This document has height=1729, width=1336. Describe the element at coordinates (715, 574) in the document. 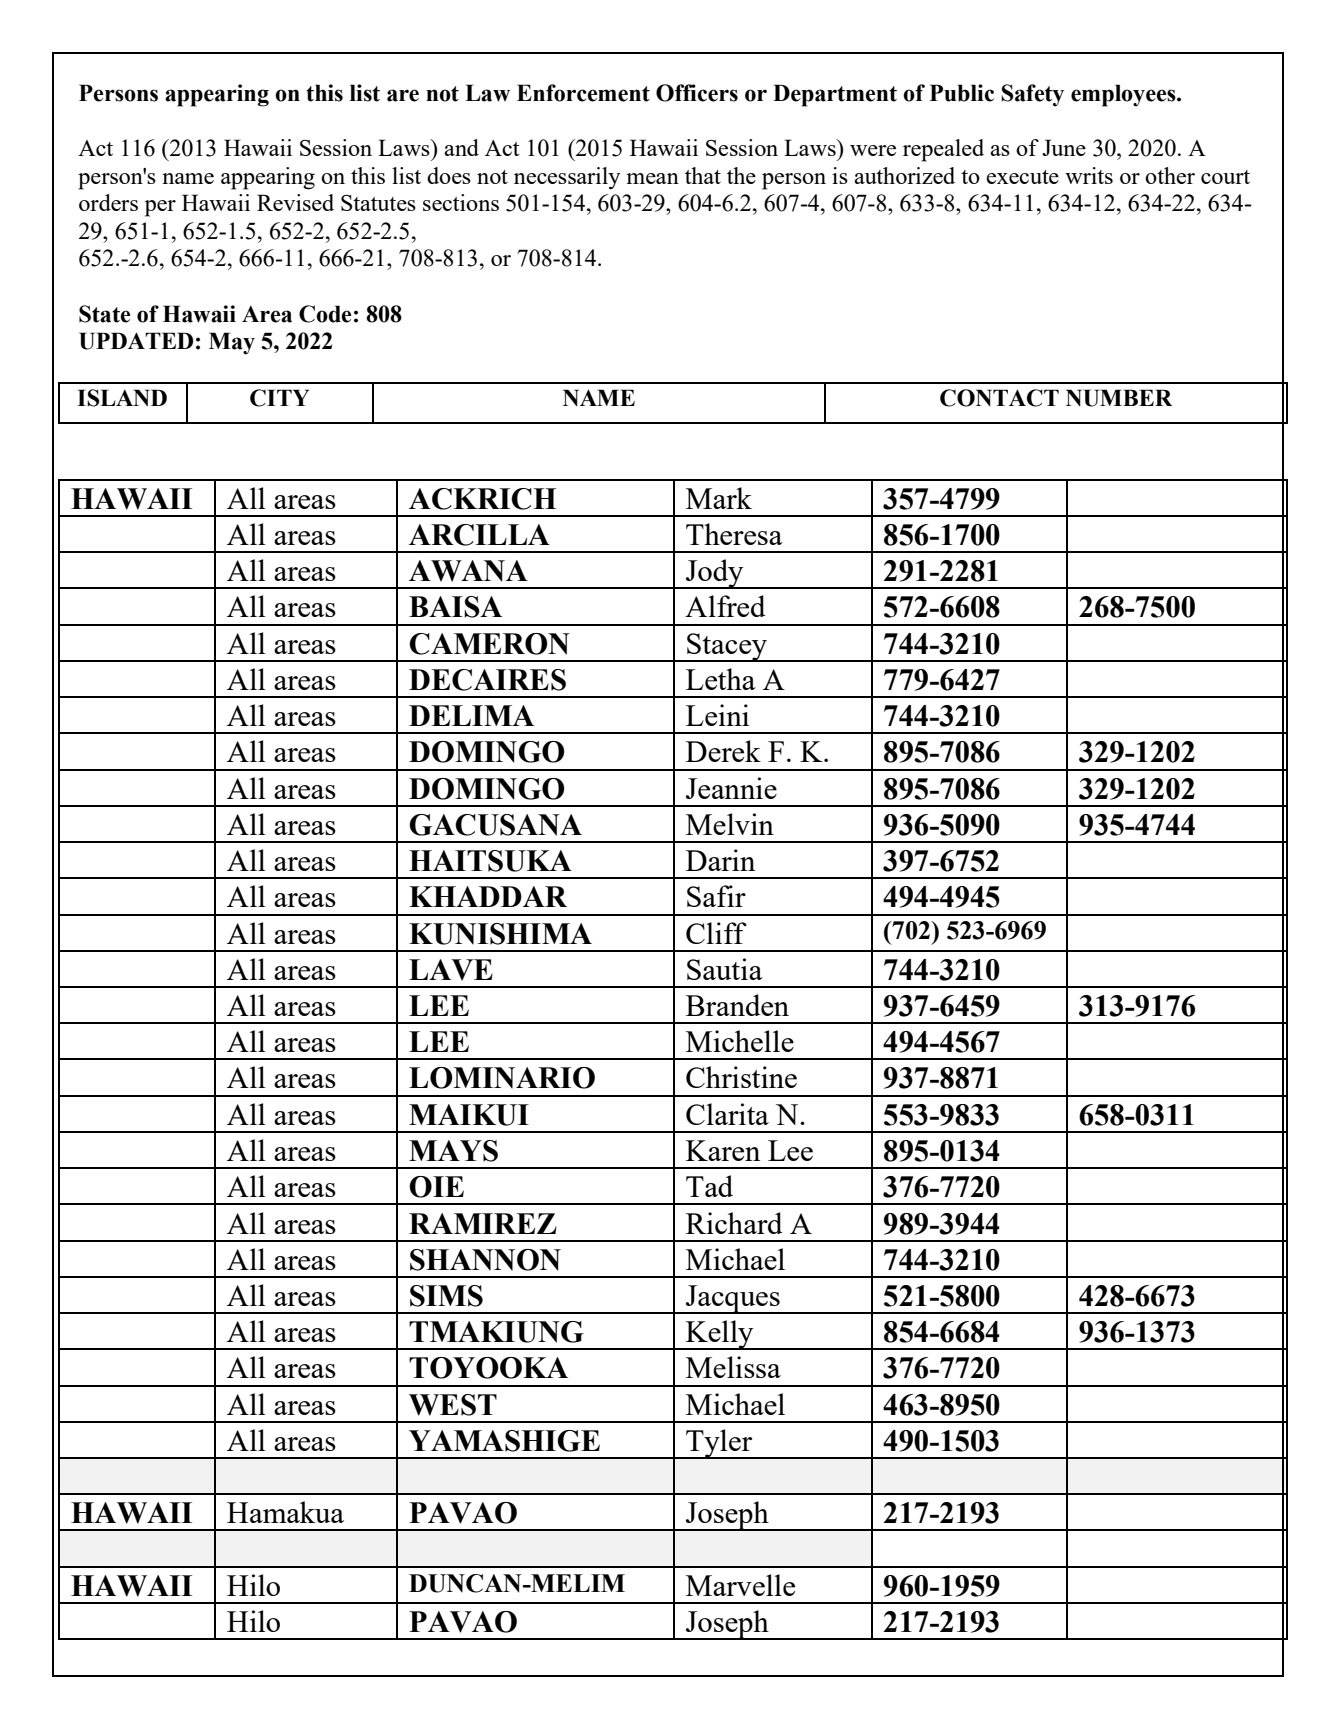

I see `Jody` at that location.
